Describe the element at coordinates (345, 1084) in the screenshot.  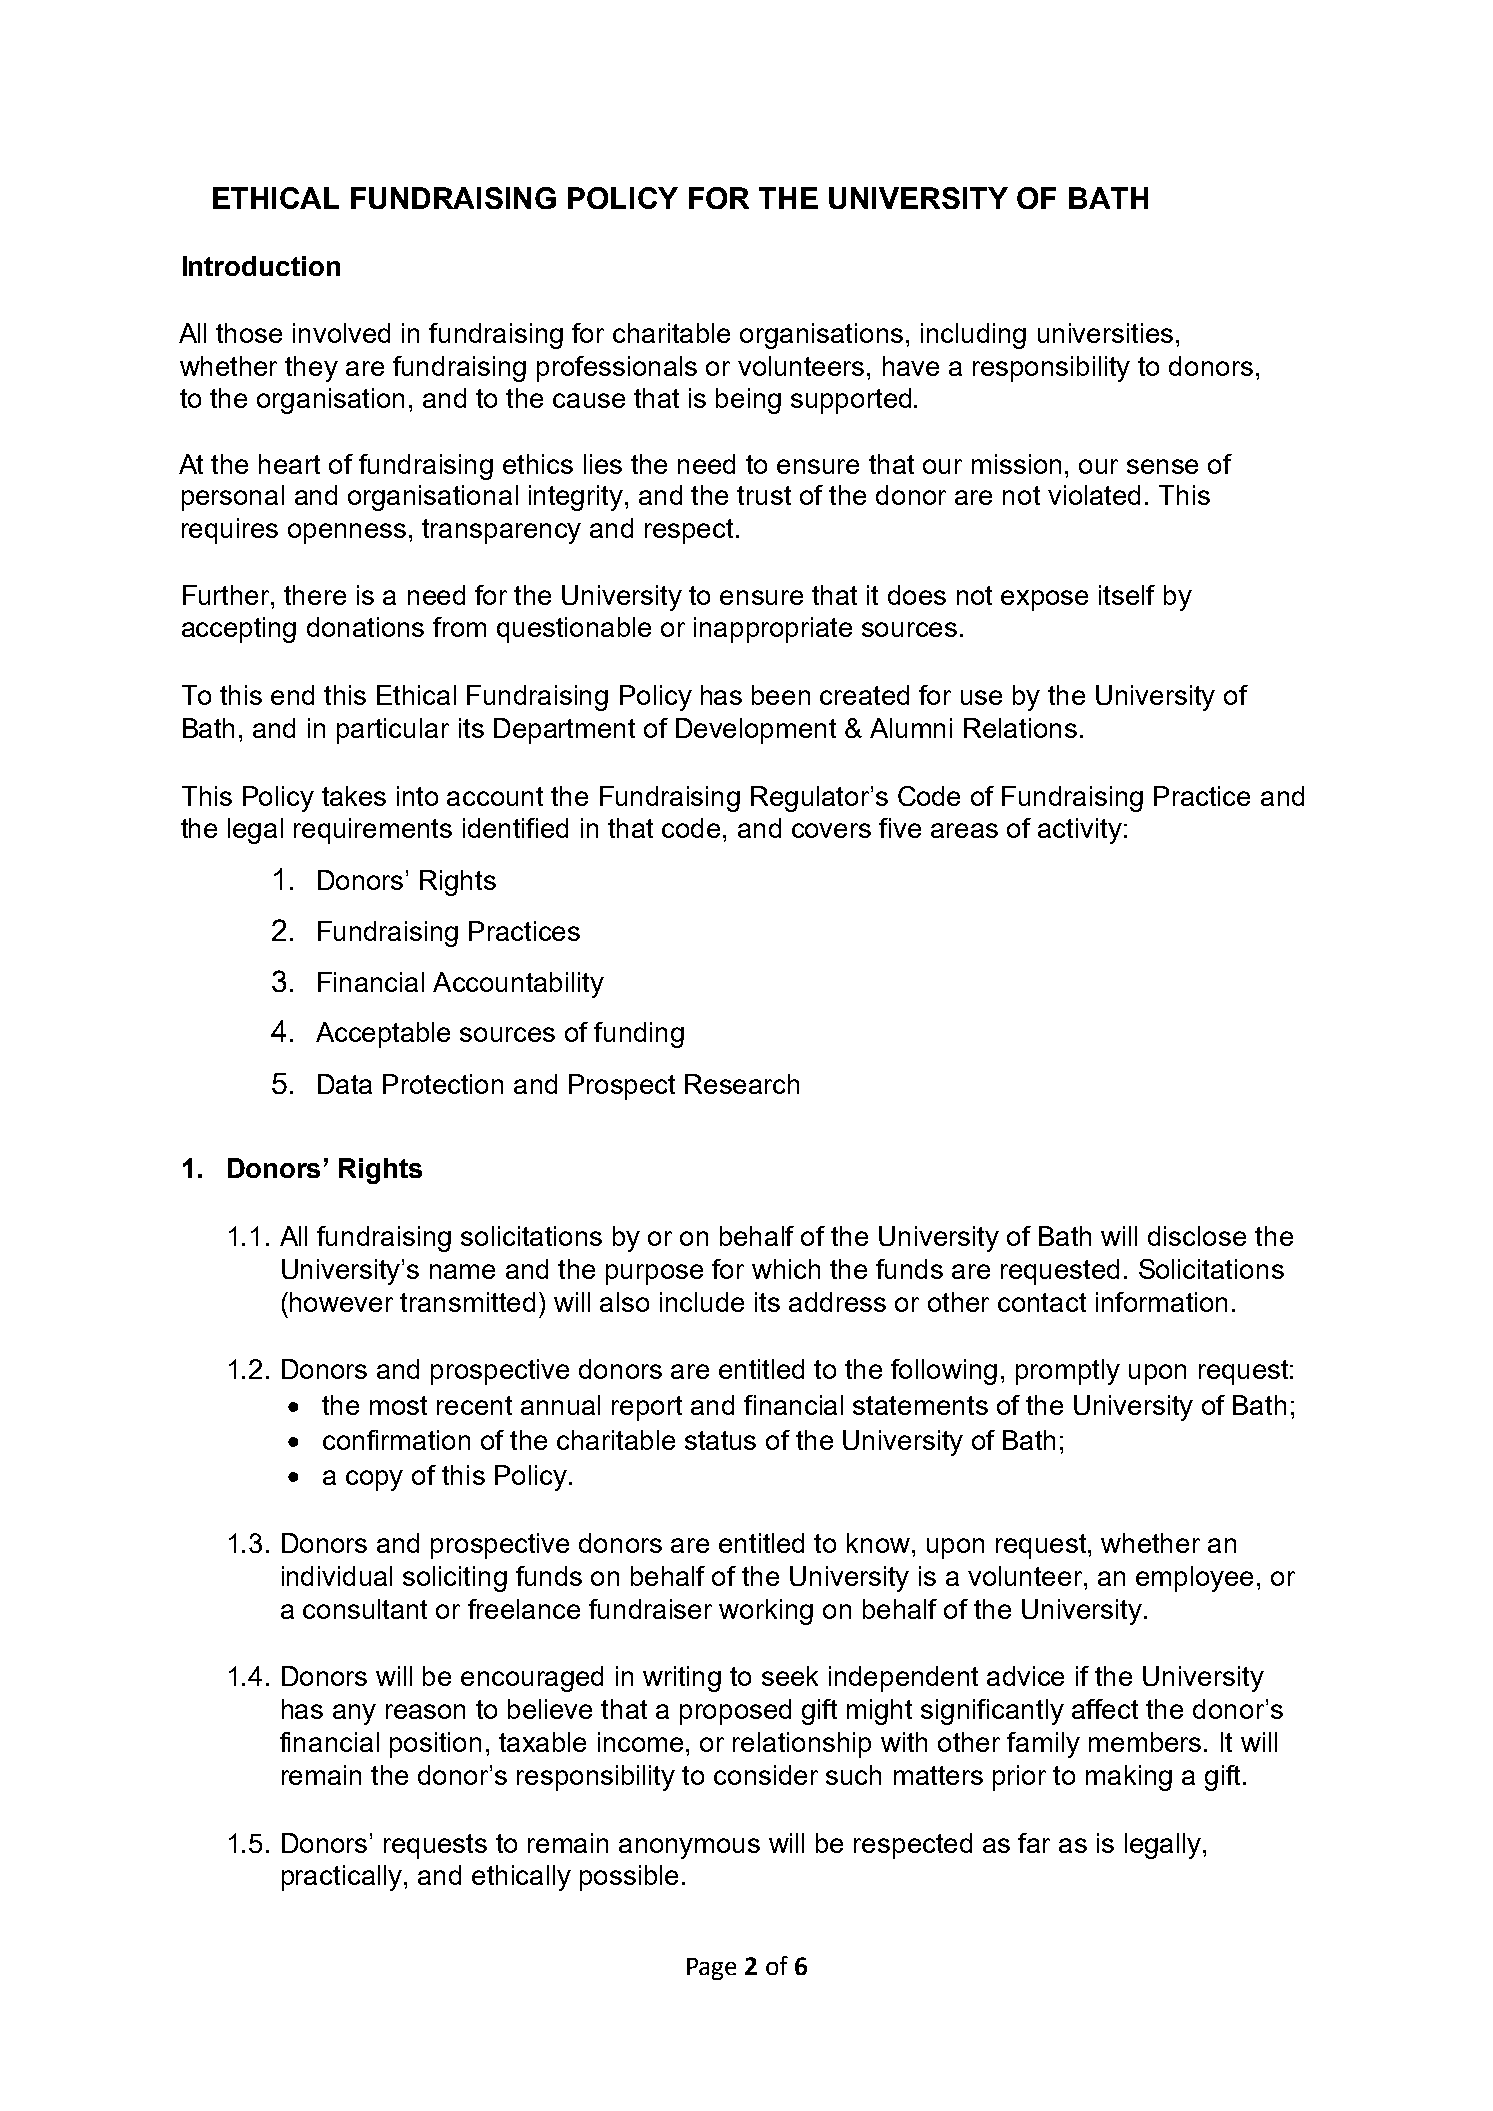
I see `Data` at that location.
